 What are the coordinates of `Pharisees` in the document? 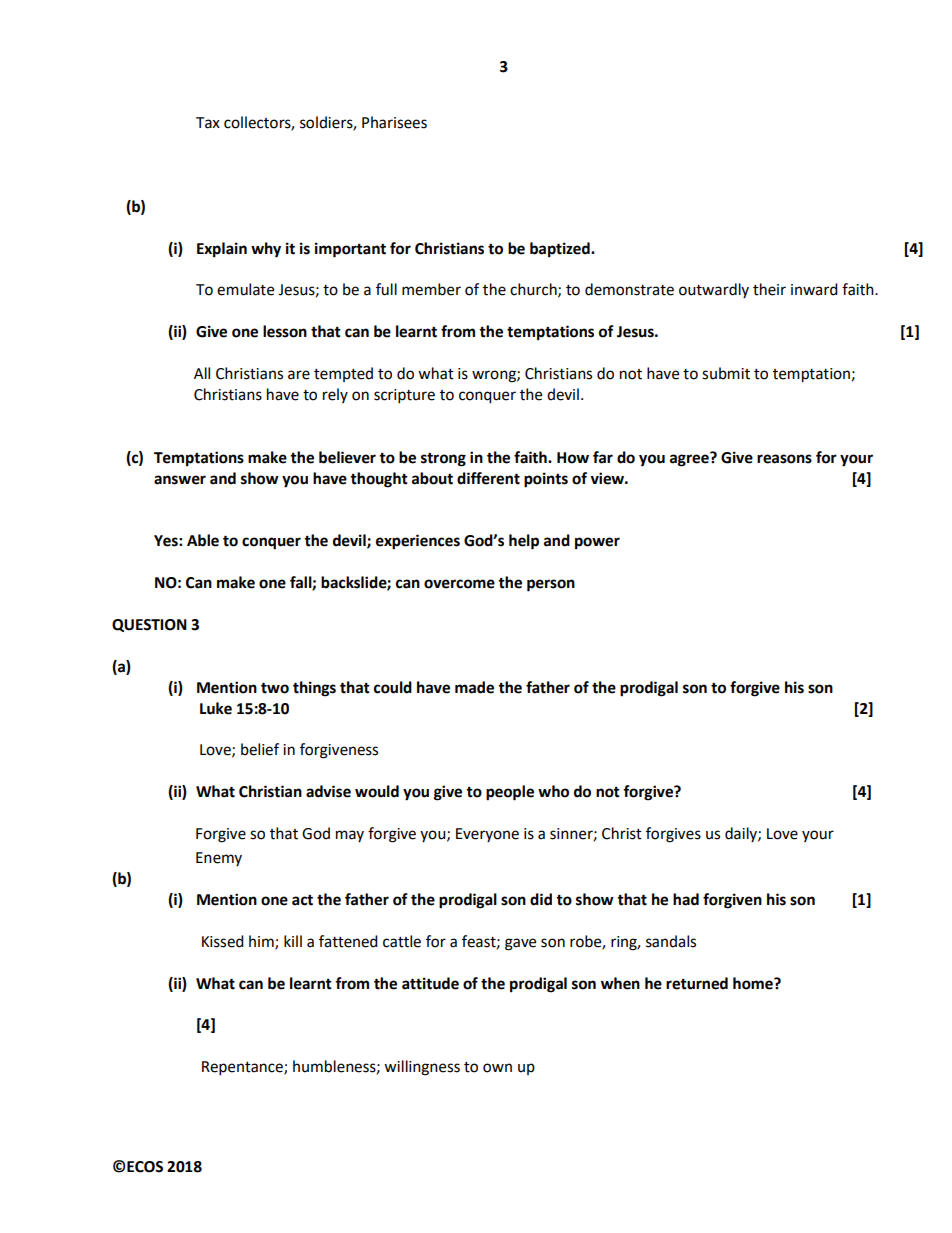 It's located at (394, 122).
